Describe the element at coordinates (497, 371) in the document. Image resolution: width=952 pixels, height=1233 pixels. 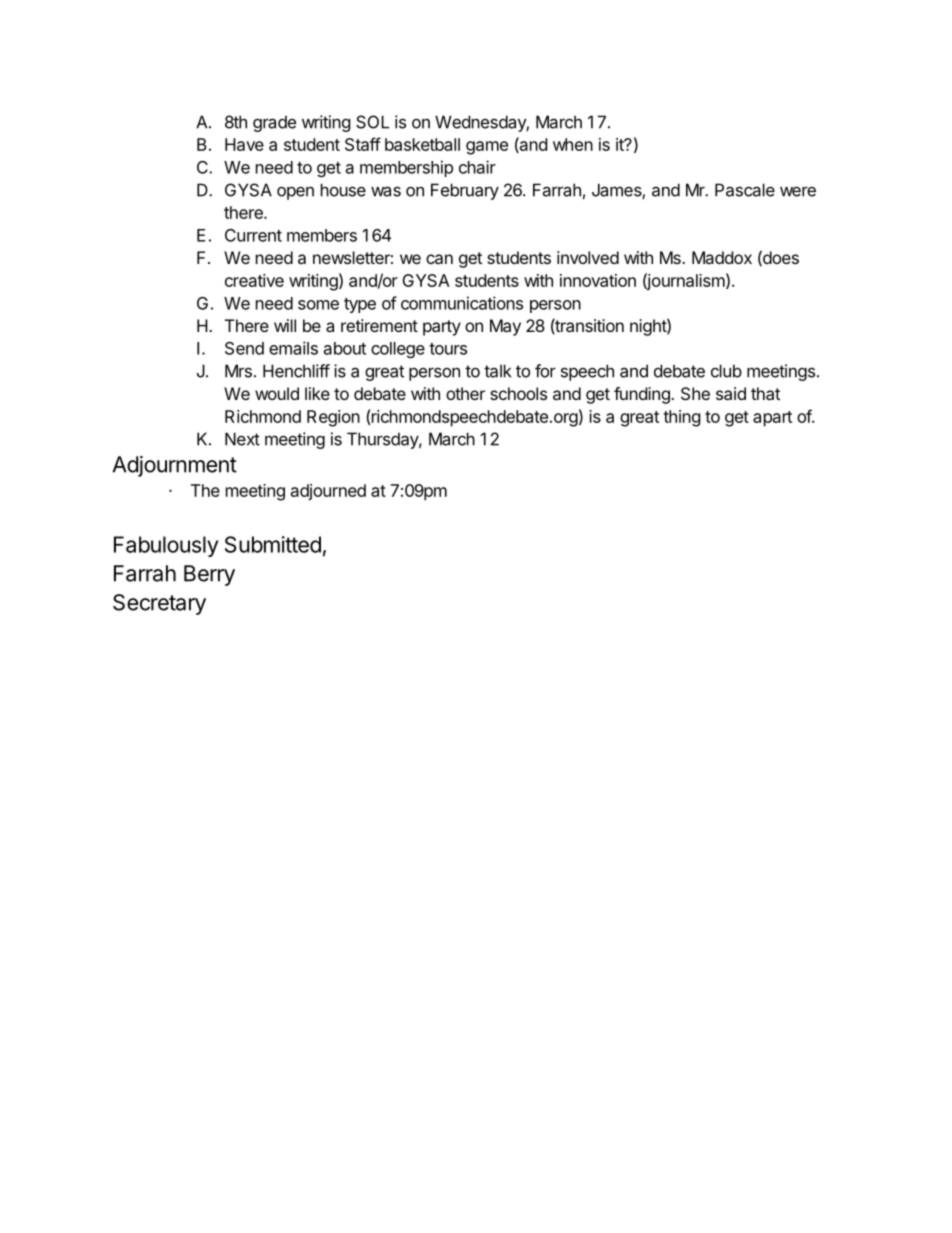
I see `talk` at that location.
